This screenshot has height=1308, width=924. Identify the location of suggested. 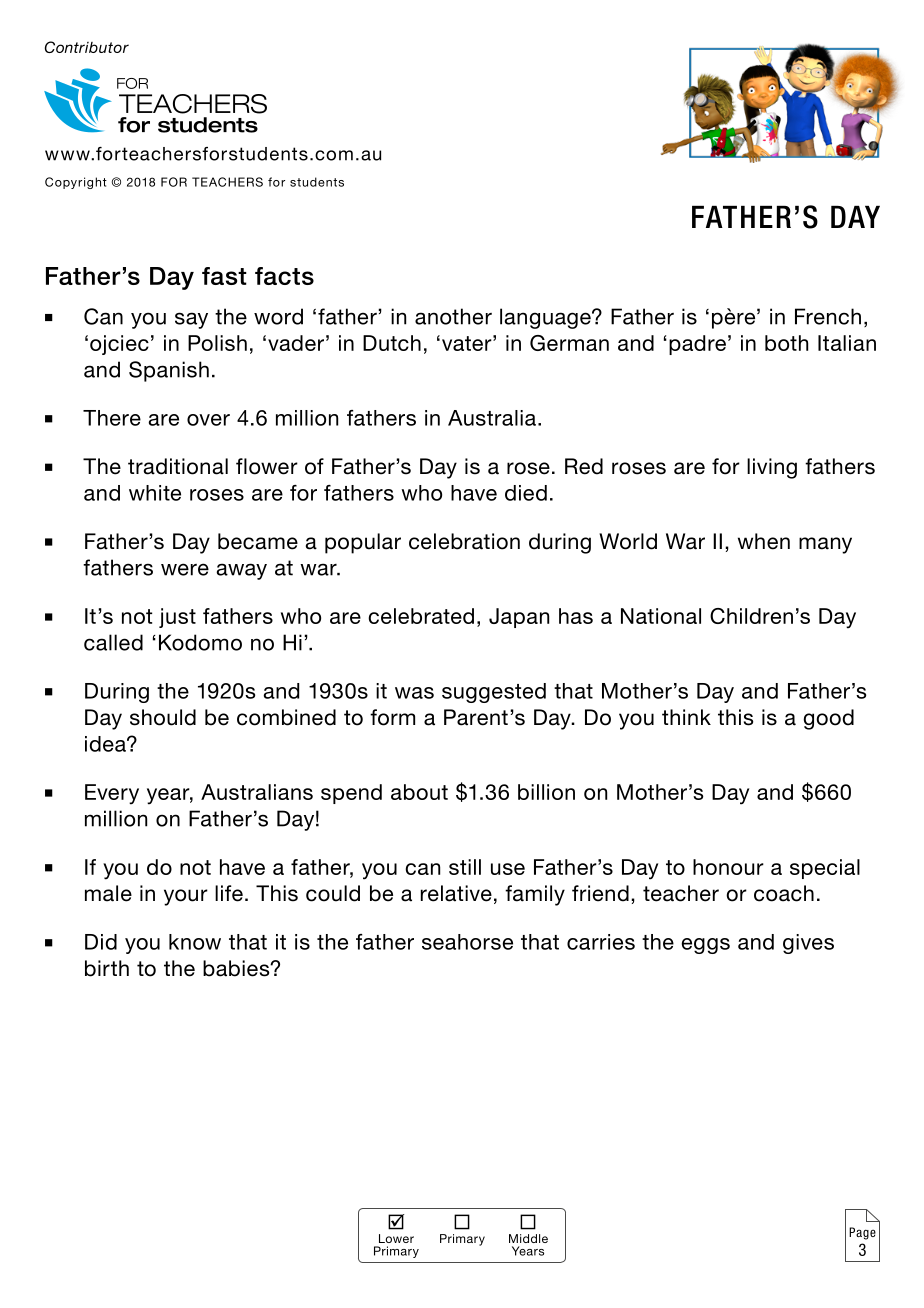
(494, 693).
